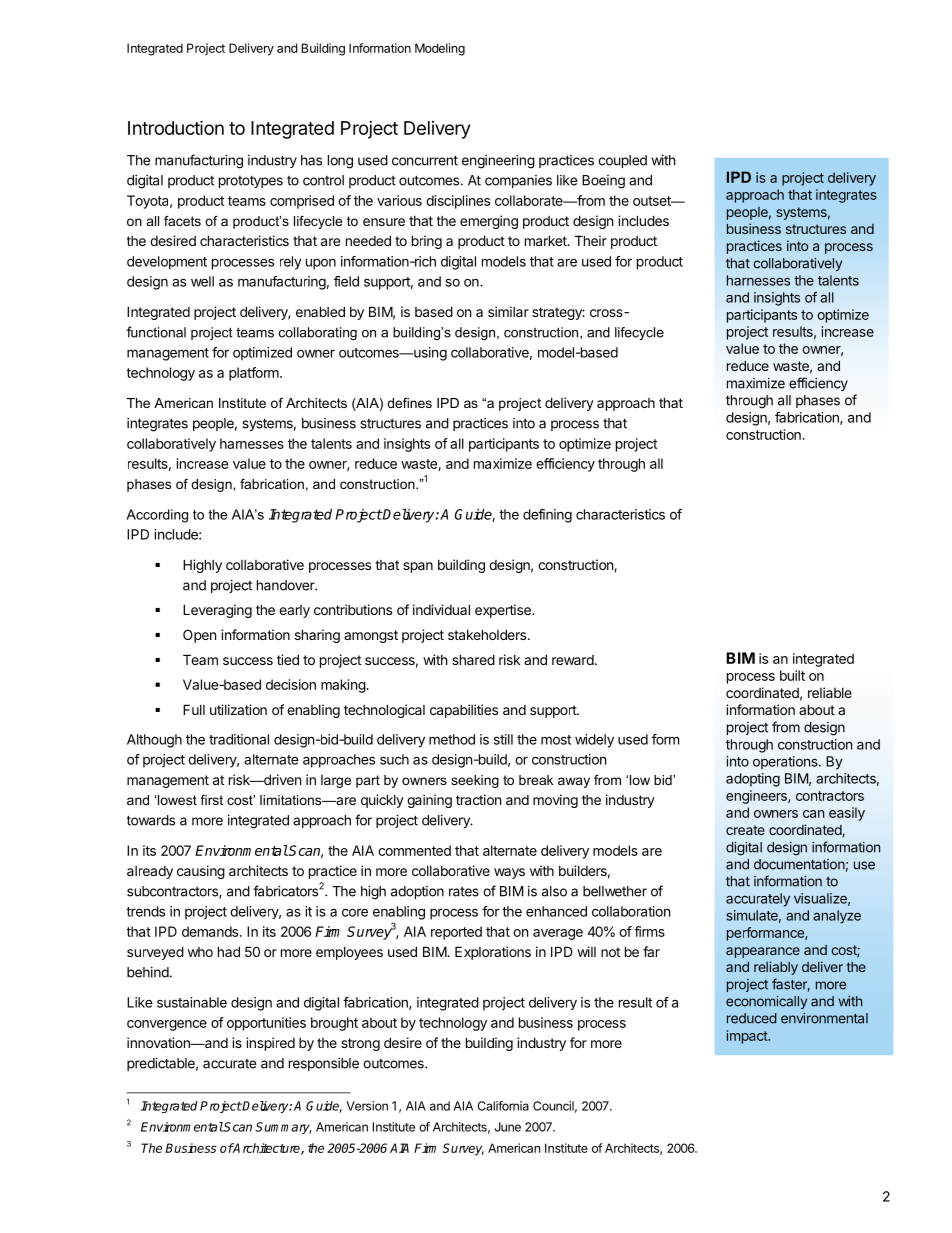 The image size is (952, 1233). Describe the element at coordinates (792, 675) in the screenshot. I see `built` at that location.
